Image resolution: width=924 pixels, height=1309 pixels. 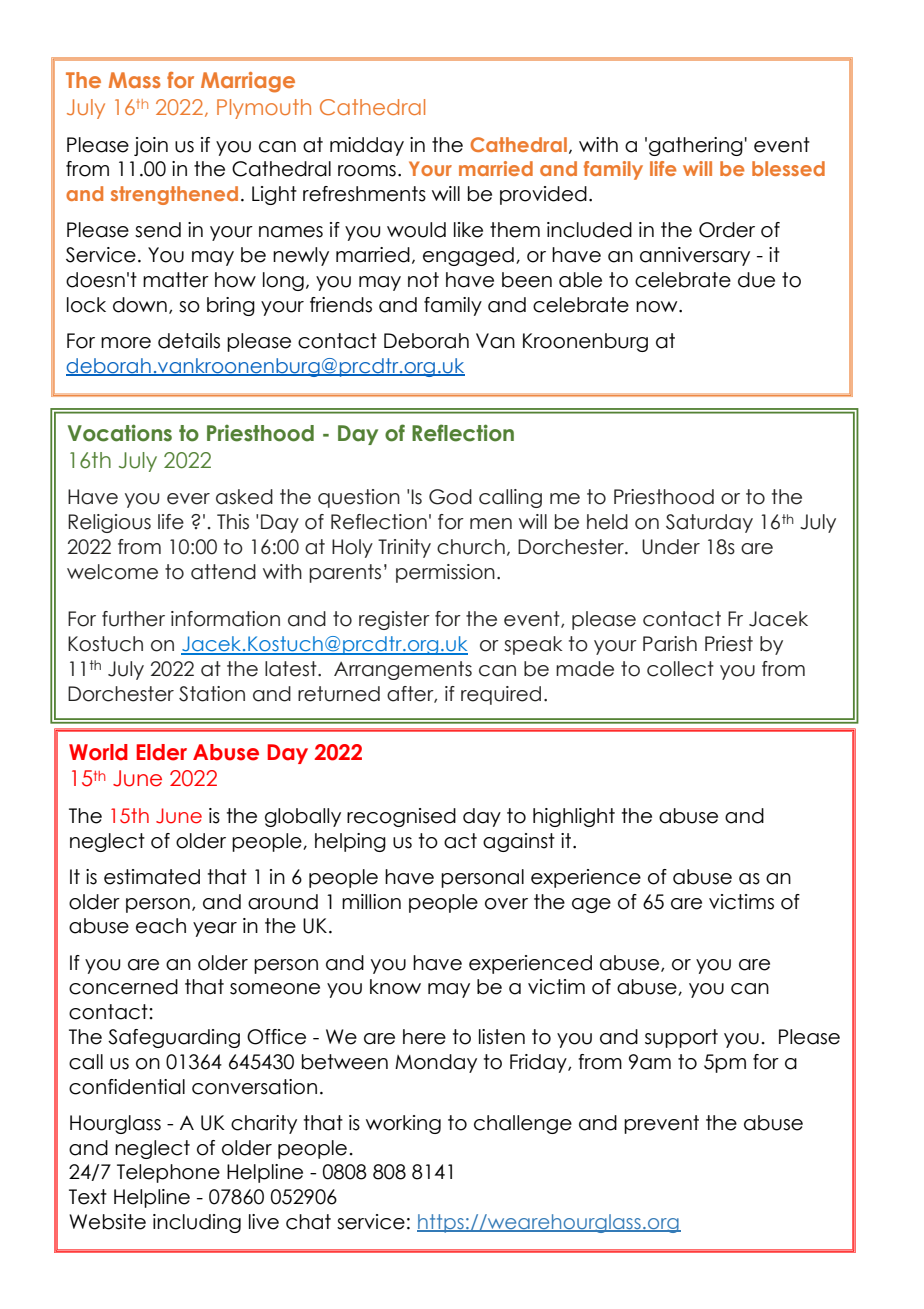 I want to click on midday, so click(x=367, y=146).
